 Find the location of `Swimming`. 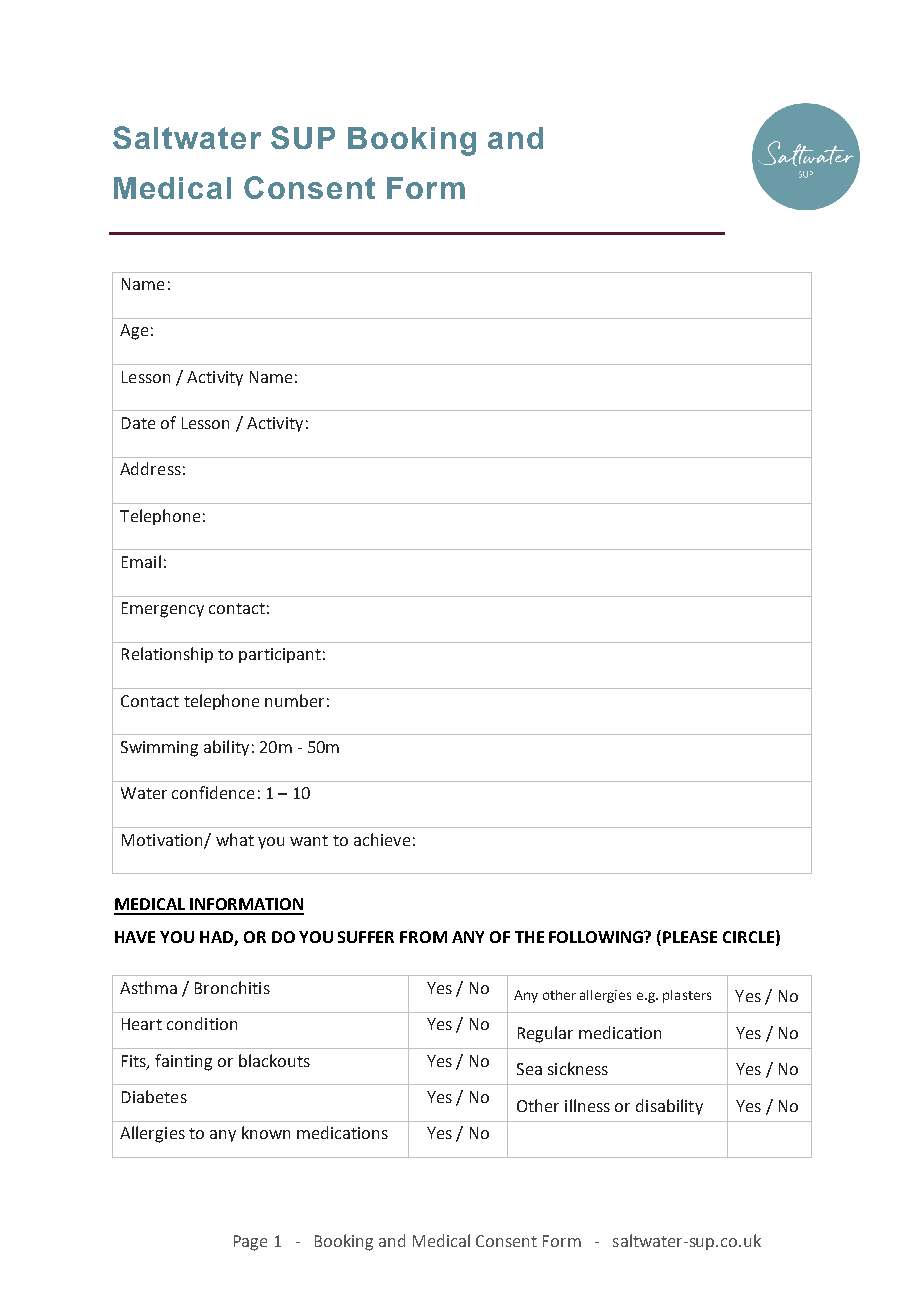

Swimming is located at coordinates (159, 749).
